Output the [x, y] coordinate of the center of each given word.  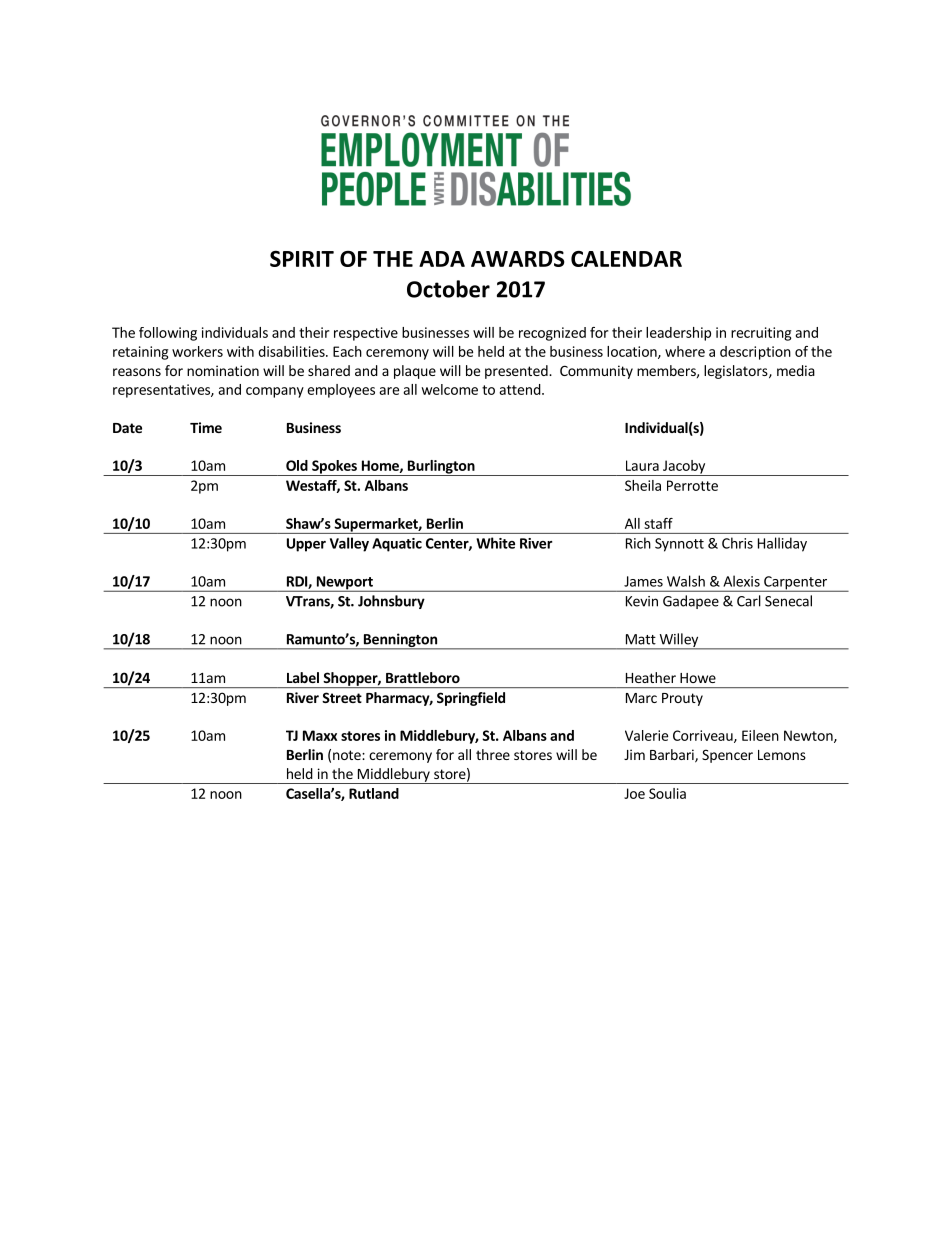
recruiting [761, 334]
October [448, 289]
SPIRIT [302, 258]
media [796, 370]
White [495, 543]
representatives [162, 391]
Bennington [400, 641]
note [348, 755]
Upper [306, 545]
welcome [449, 389]
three [493, 754]
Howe [698, 678]
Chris [737, 543]
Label [303, 677]
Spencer [727, 756]
